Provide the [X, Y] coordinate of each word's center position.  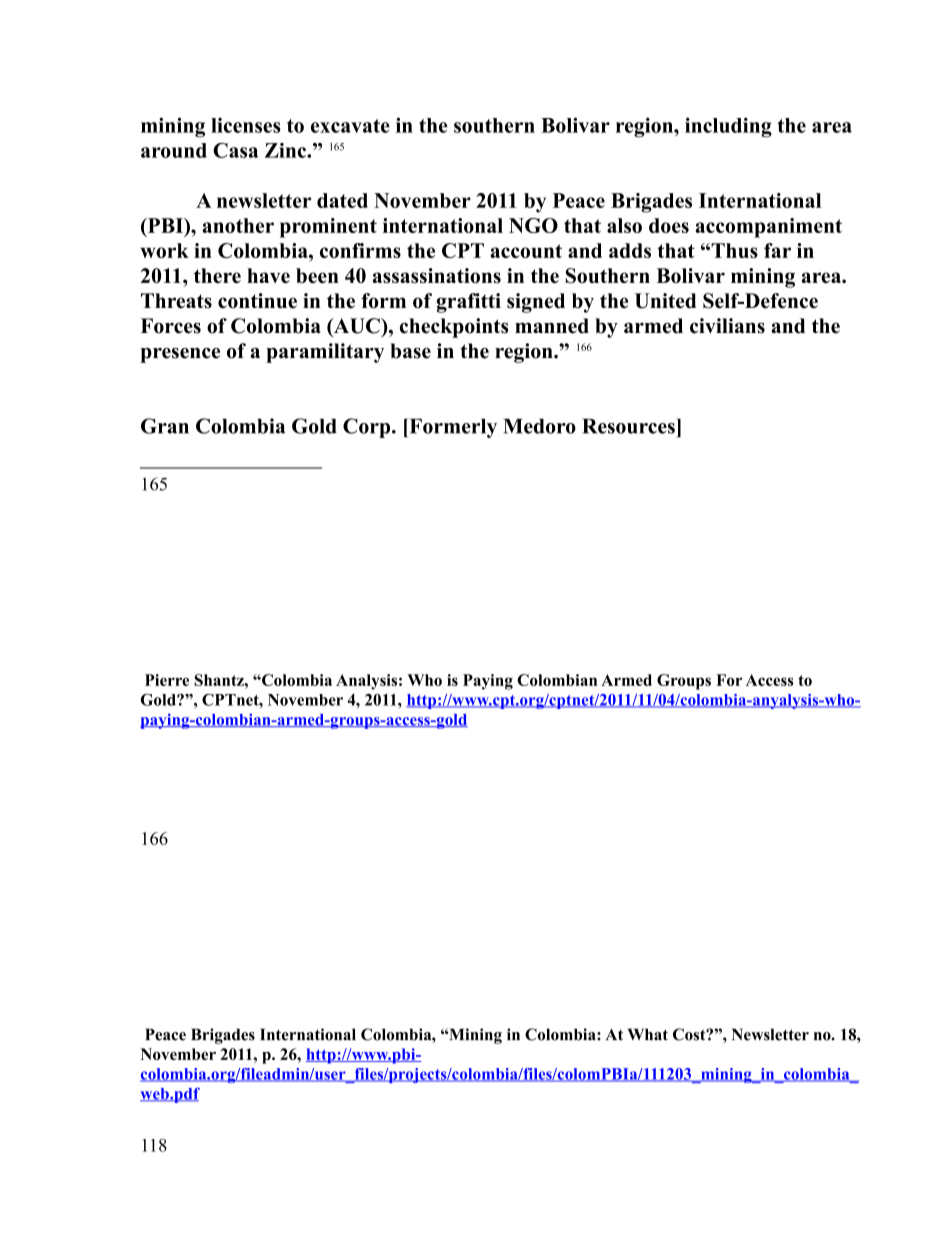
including [728, 127]
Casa [235, 150]
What [648, 1034]
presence [180, 355]
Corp [368, 428]
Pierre [167, 680]
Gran [165, 426]
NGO [533, 225]
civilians [727, 326]
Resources [629, 426]
